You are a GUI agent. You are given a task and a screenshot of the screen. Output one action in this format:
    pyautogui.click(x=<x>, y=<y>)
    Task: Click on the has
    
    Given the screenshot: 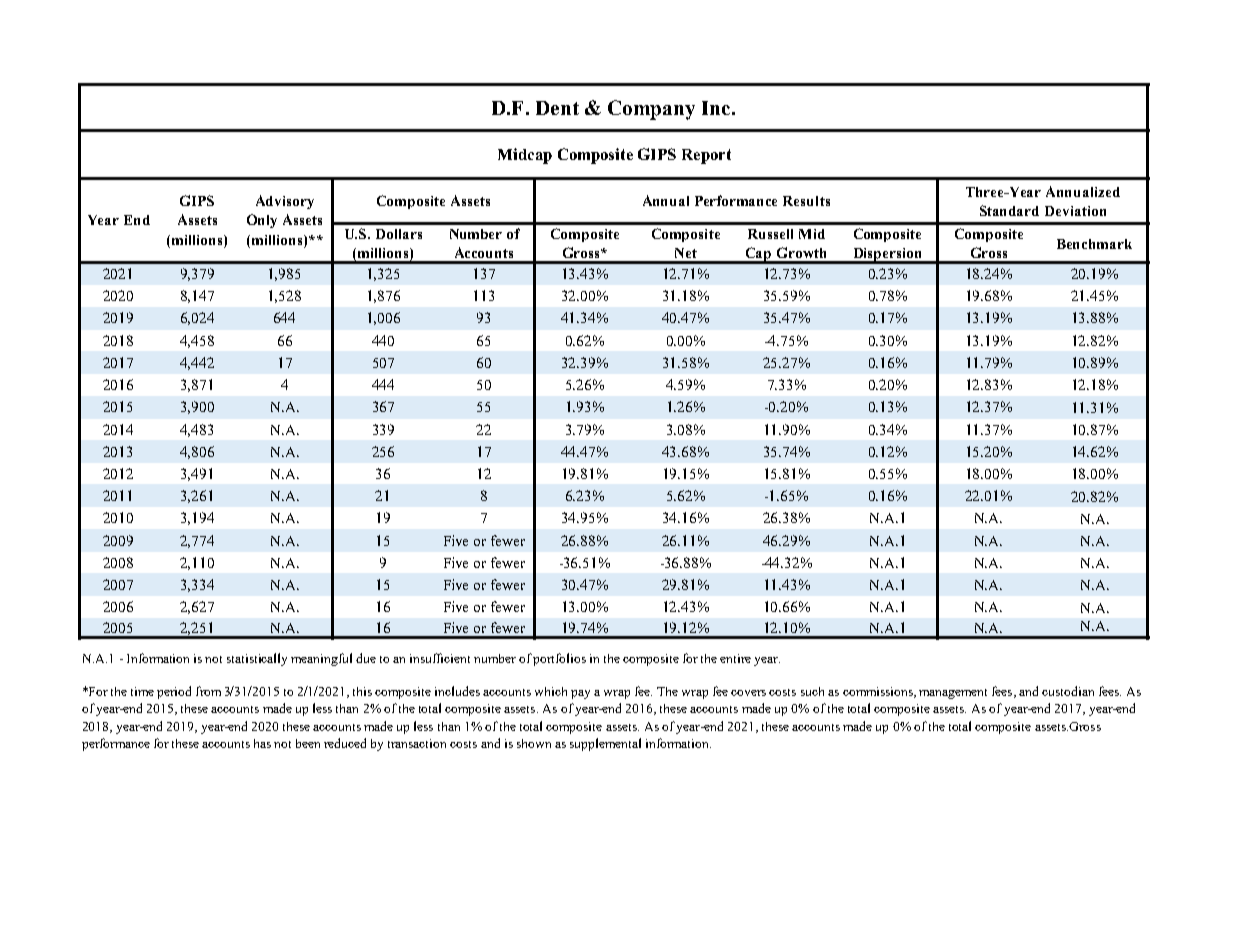 What is the action you would take?
    pyautogui.click(x=262, y=743)
